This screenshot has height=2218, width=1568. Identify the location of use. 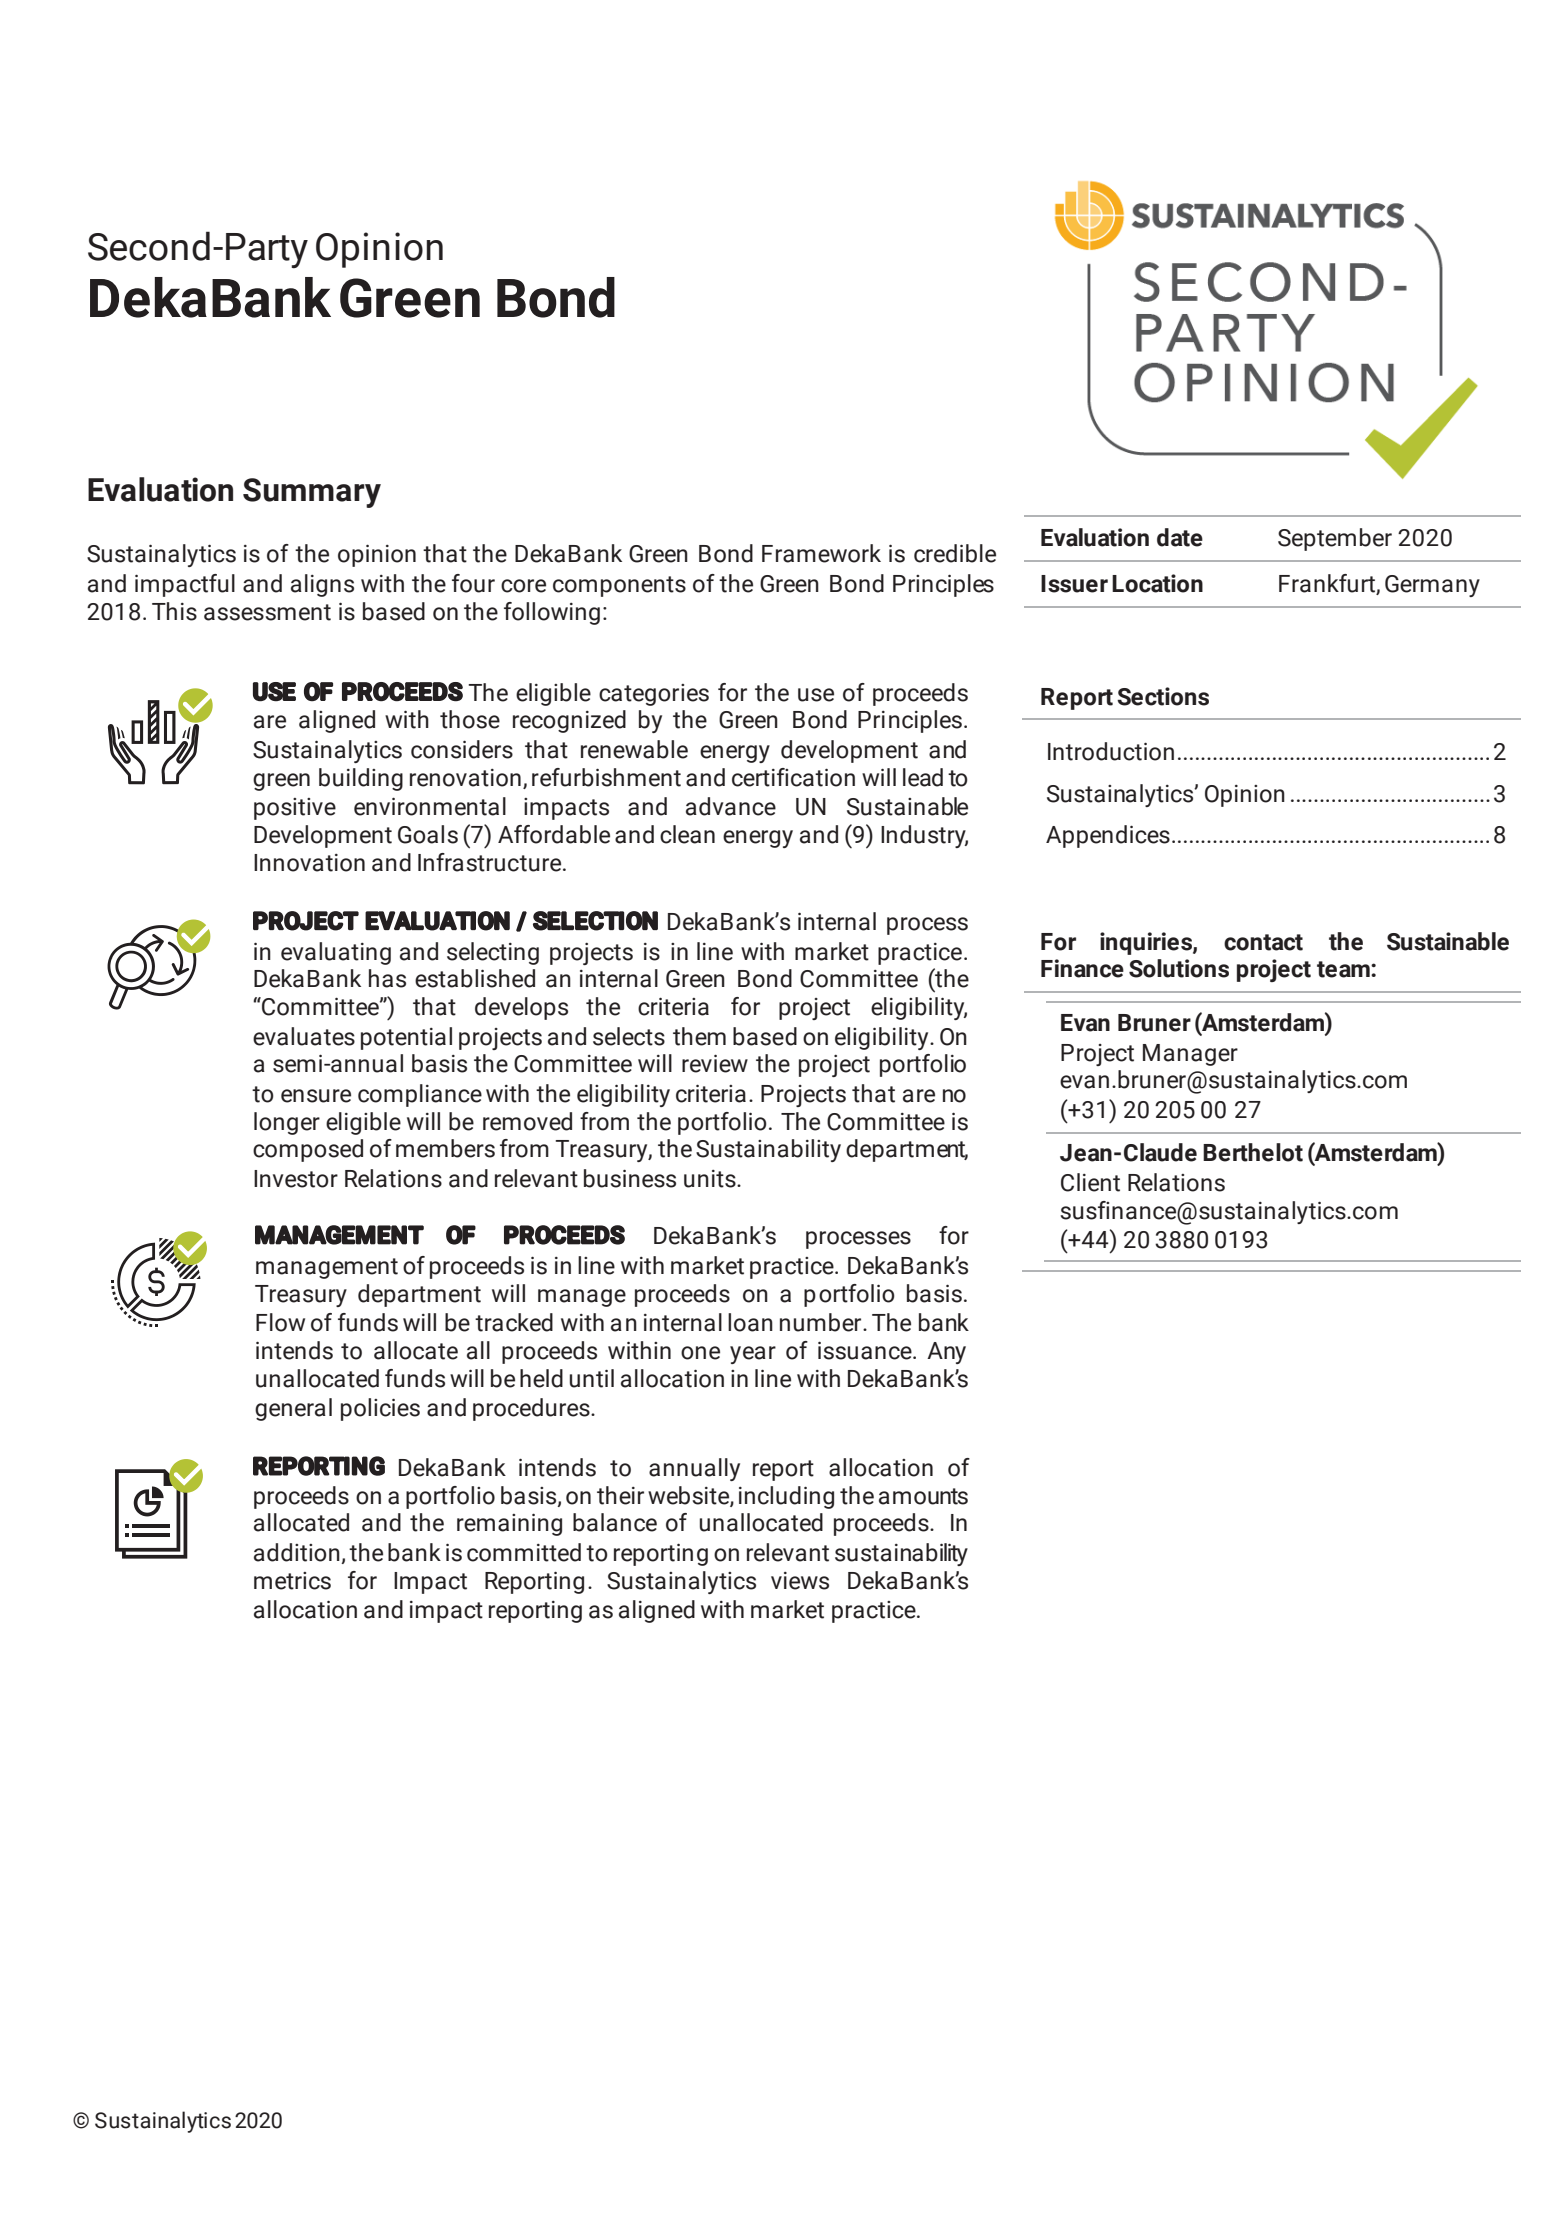
(816, 695).
